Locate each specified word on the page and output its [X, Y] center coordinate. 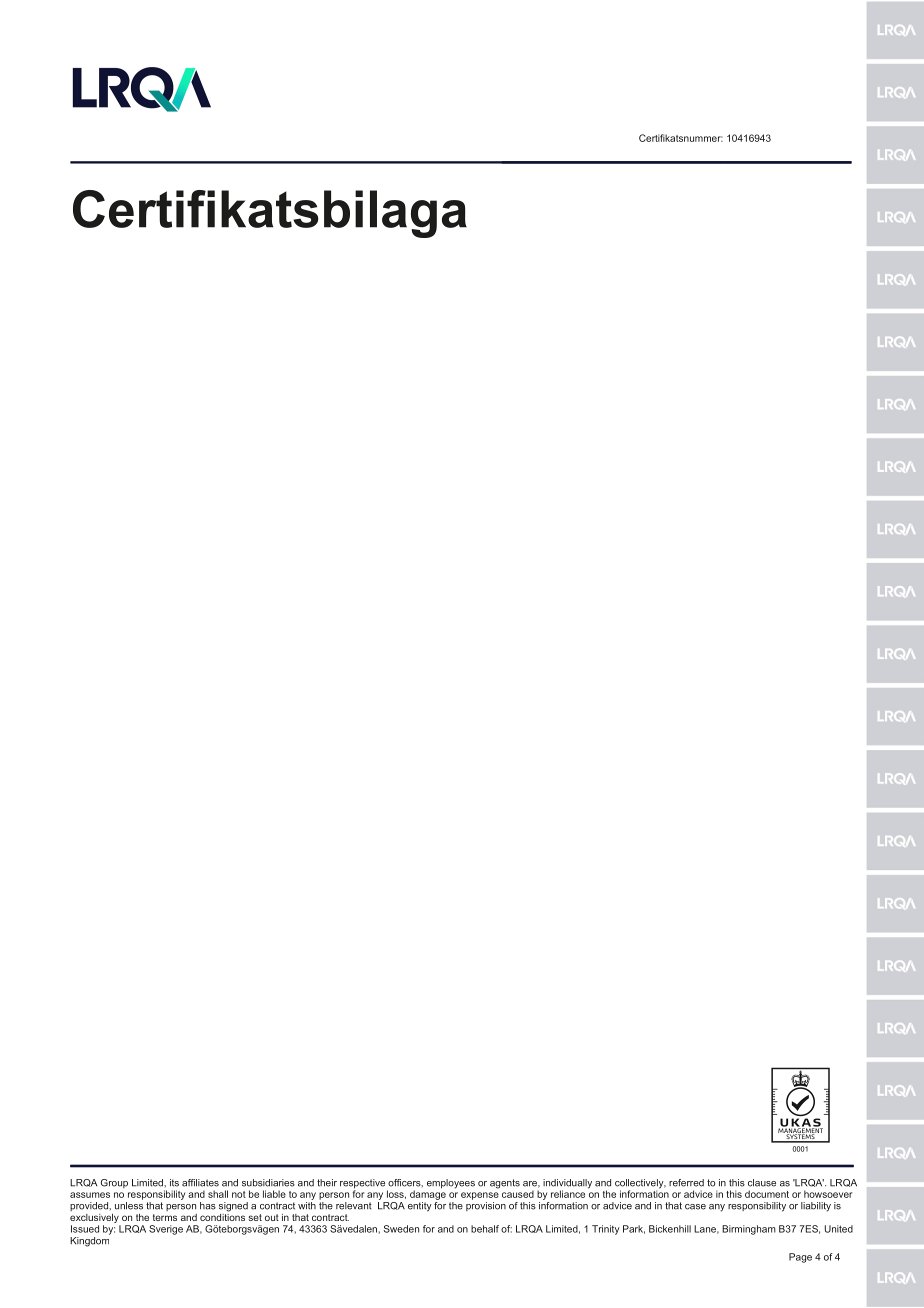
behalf [485, 1229]
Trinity [606, 1230]
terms [165, 1217]
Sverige [166, 1230]
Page [800, 1258]
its [174, 1183]
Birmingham [749, 1230]
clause [762, 1183]
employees [451, 1184]
